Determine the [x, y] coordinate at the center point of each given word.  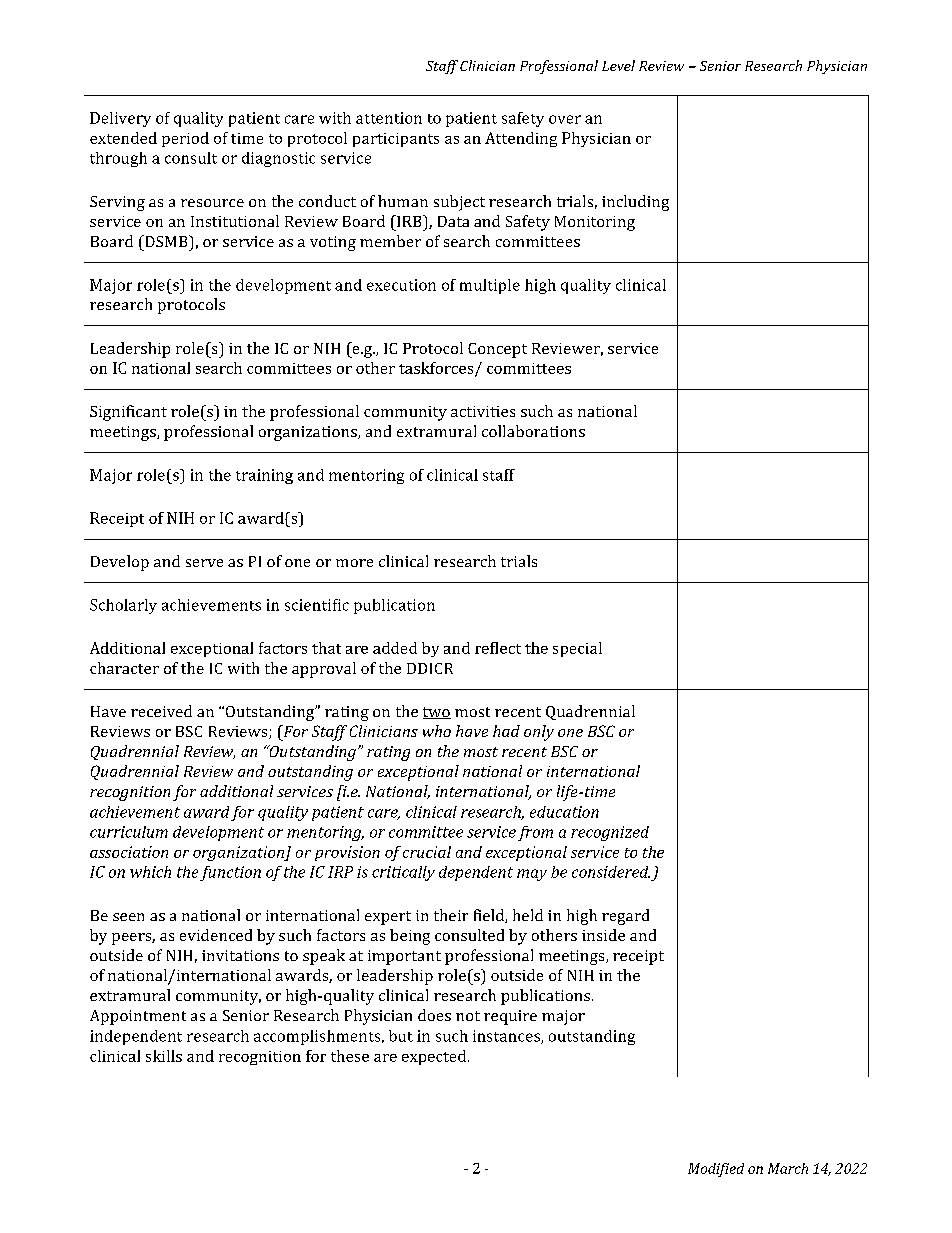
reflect [498, 648]
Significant [128, 413]
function [230, 873]
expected [435, 1057]
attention [389, 118]
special [577, 649]
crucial [427, 852]
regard [625, 917]
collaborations [533, 431]
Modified [716, 1170]
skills [164, 1056]
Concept [497, 350]
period [185, 139]
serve [204, 563]
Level [618, 65]
